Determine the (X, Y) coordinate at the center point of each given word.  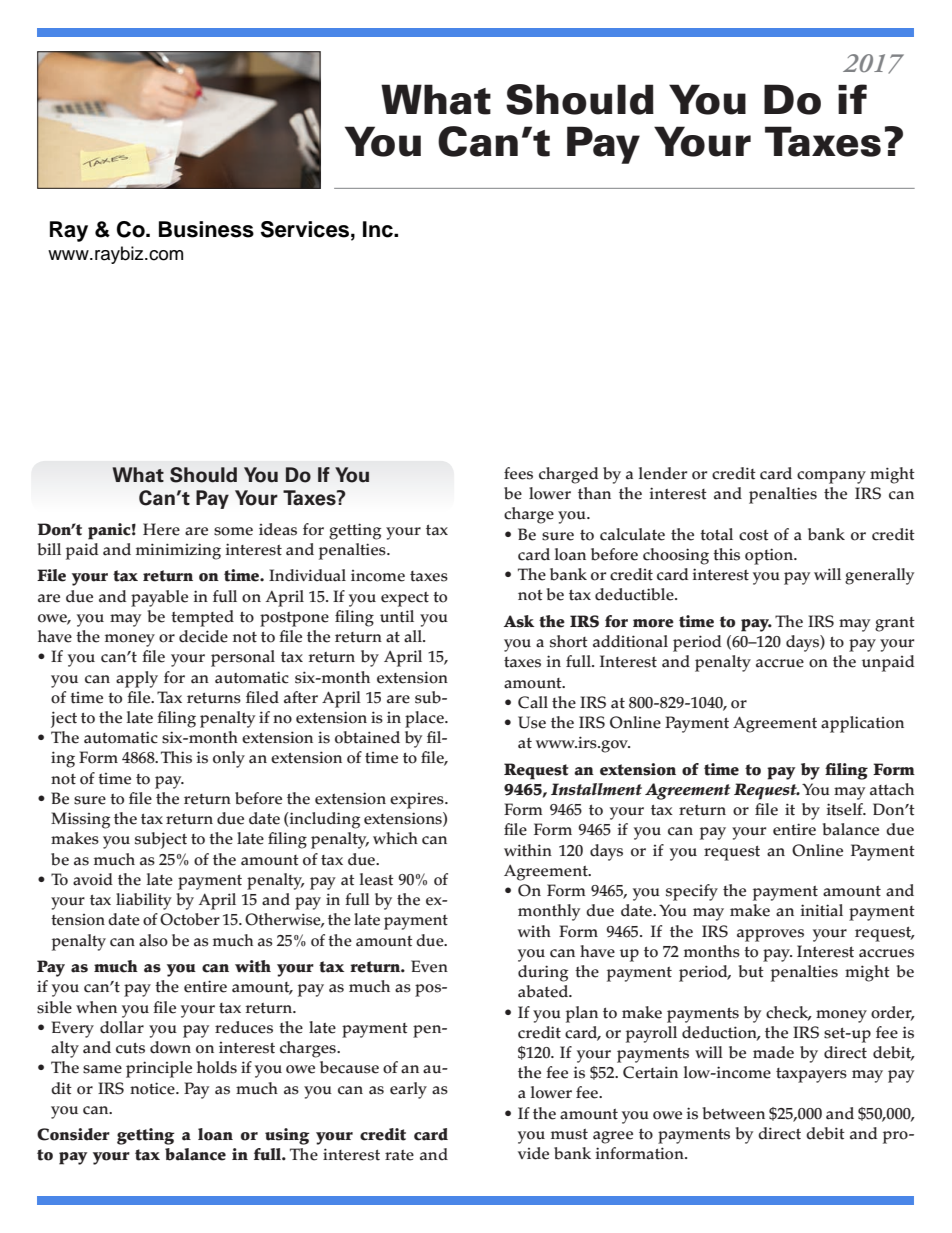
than (594, 493)
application (862, 724)
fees (518, 473)
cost (754, 535)
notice (153, 1088)
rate (399, 1155)
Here (161, 529)
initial (822, 910)
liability (144, 901)
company (831, 477)
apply (137, 679)
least (376, 879)
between (734, 1113)
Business (206, 229)
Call (533, 702)
